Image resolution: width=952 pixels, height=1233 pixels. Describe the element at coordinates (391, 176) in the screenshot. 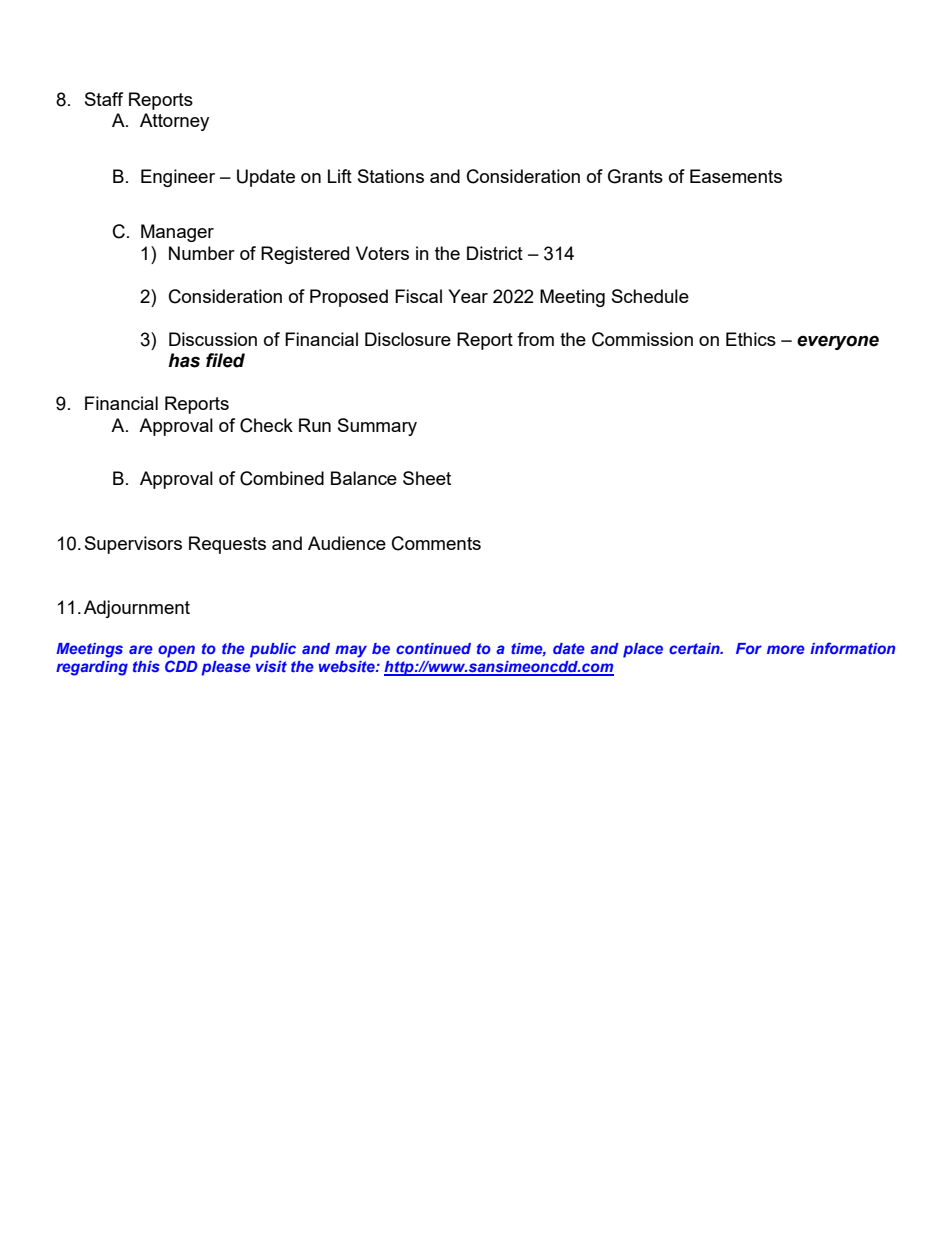

I see `Stations` at that location.
